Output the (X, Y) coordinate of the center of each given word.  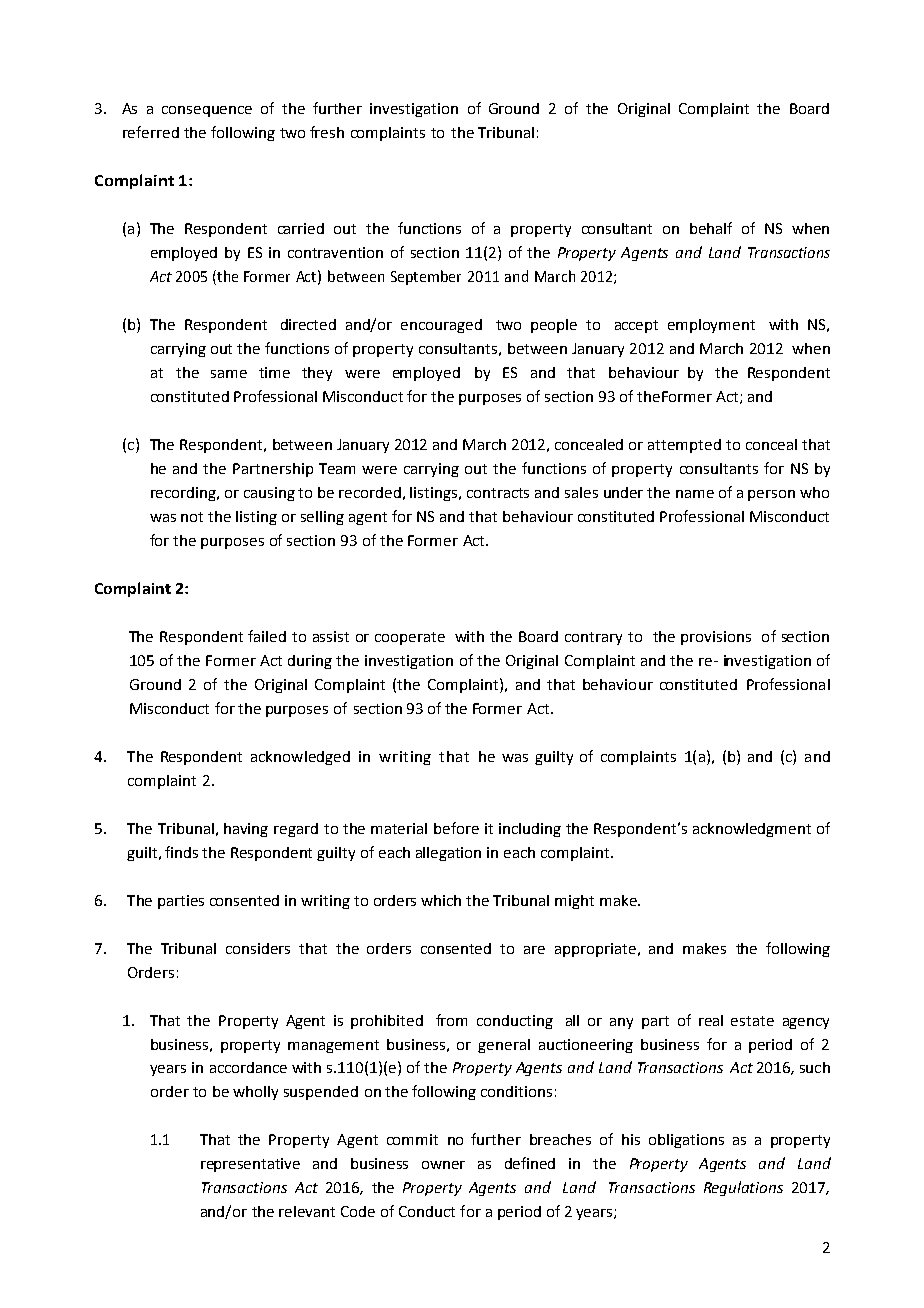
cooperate (410, 638)
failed (267, 636)
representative (250, 1165)
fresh (327, 132)
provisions (716, 638)
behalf (711, 228)
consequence (207, 111)
